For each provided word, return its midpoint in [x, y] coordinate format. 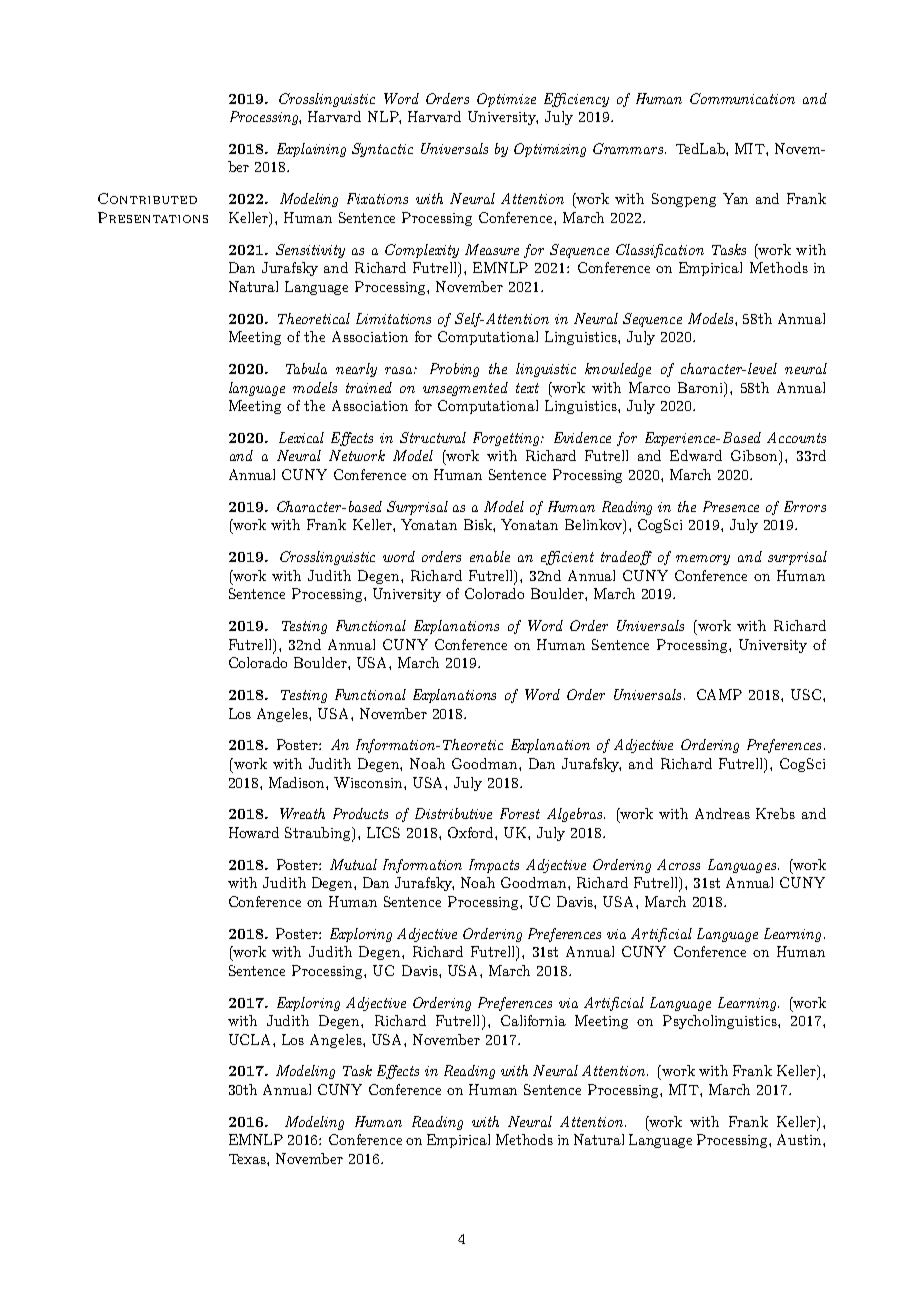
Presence [731, 506]
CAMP [719, 694]
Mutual [353, 864]
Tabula [306, 368]
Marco [649, 387]
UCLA [251, 1039]
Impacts [494, 866]
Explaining [311, 150]
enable [490, 556]
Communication [742, 98]
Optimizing [550, 150]
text [527, 388]
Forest [520, 813]
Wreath [302, 813]
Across [678, 864]
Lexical [301, 437]
